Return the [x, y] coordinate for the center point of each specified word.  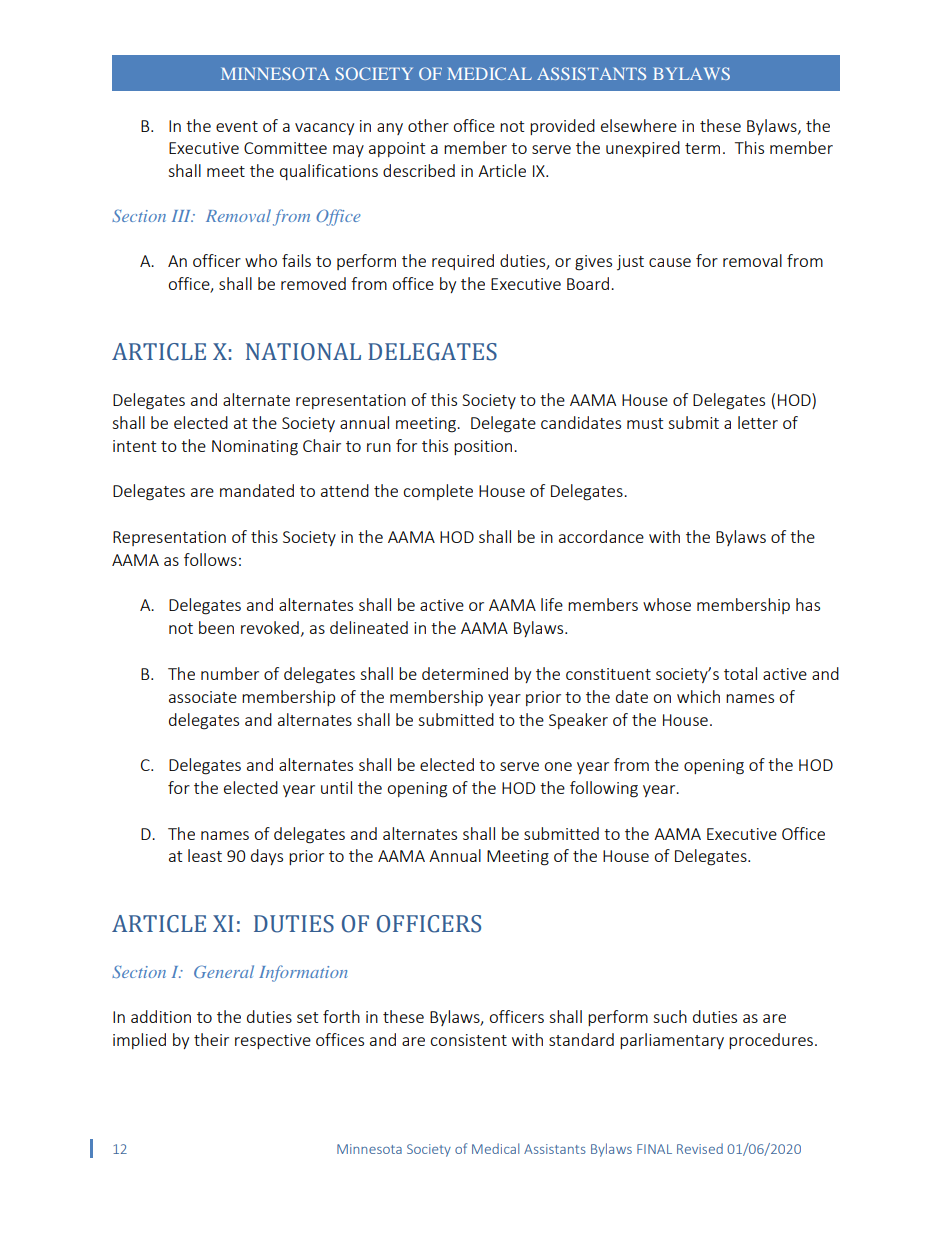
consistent [468, 1040]
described [419, 170]
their [211, 1039]
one [558, 766]
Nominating [255, 448]
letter [758, 422]
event [237, 126]
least [205, 855]
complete [438, 492]
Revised [700, 1148]
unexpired [643, 149]
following [604, 789]
